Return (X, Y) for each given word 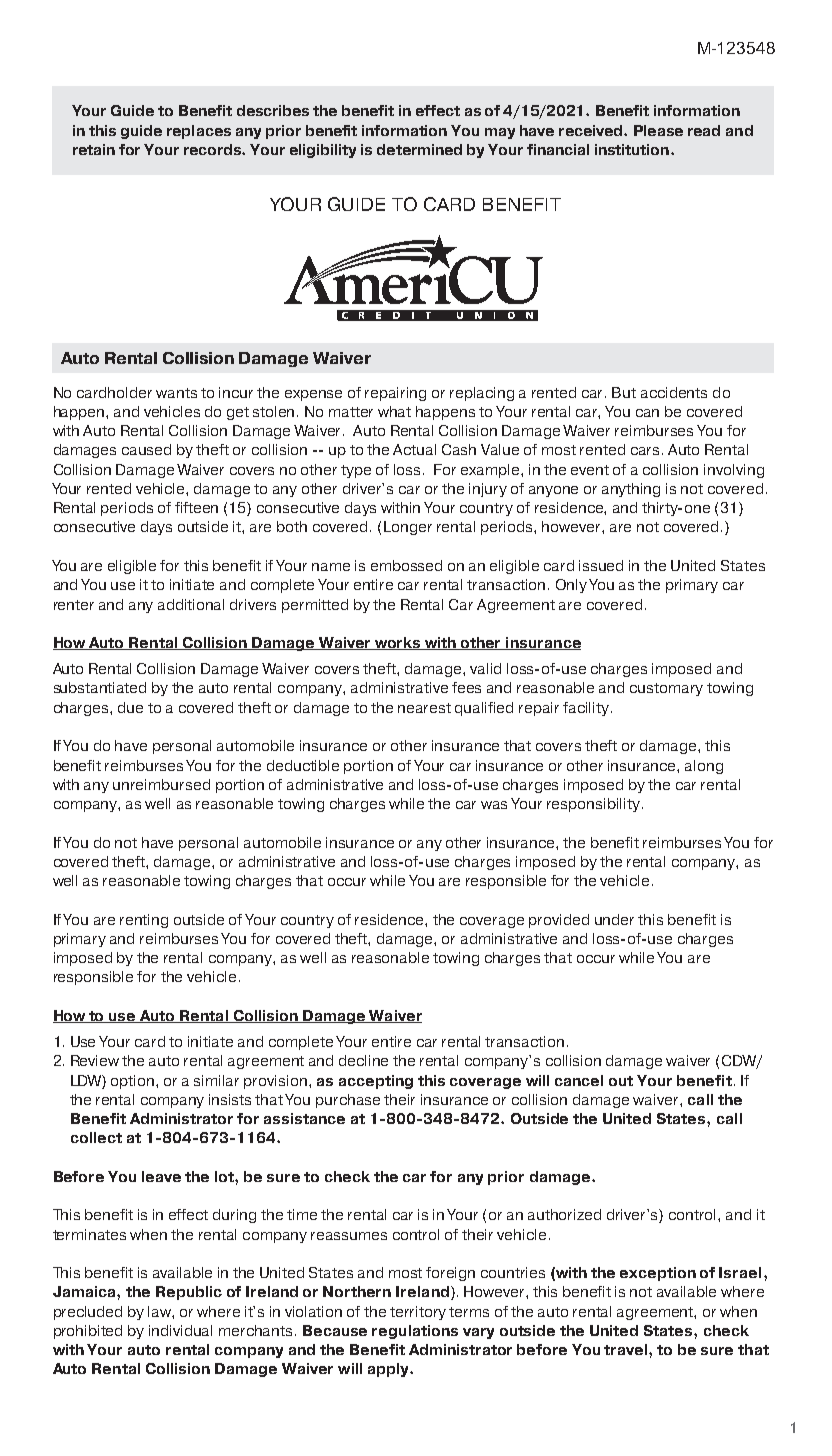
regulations (415, 1332)
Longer (408, 528)
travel (627, 1349)
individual (180, 1330)
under (614, 919)
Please (658, 130)
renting (144, 921)
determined (419, 149)
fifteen (196, 507)
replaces (199, 132)
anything (631, 490)
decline (363, 1060)
